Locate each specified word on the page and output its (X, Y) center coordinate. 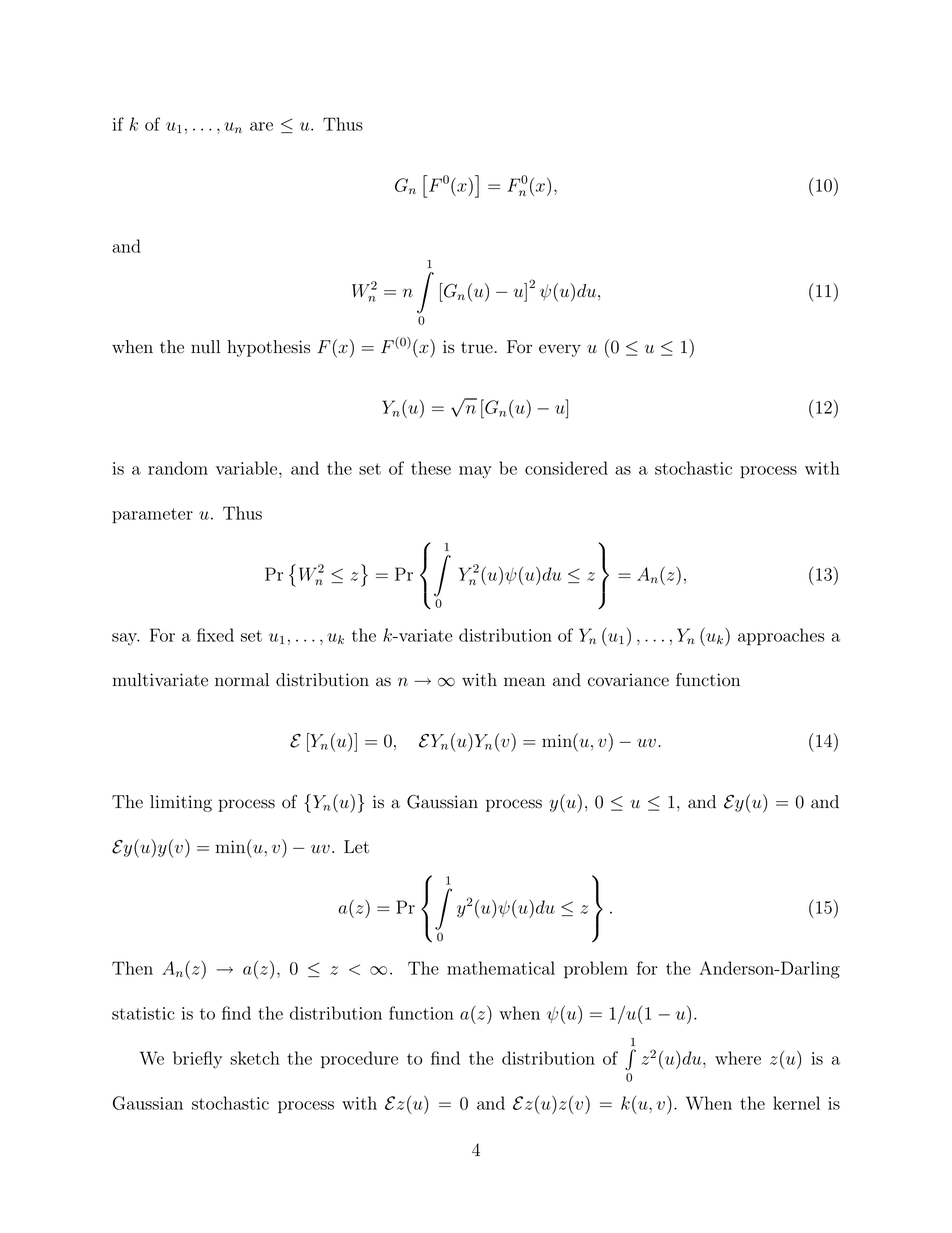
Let (356, 847)
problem (596, 970)
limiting (181, 803)
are (261, 126)
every (560, 350)
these (431, 468)
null (205, 347)
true (477, 348)
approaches (781, 637)
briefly (197, 1060)
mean (524, 682)
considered (566, 468)
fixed (215, 635)
